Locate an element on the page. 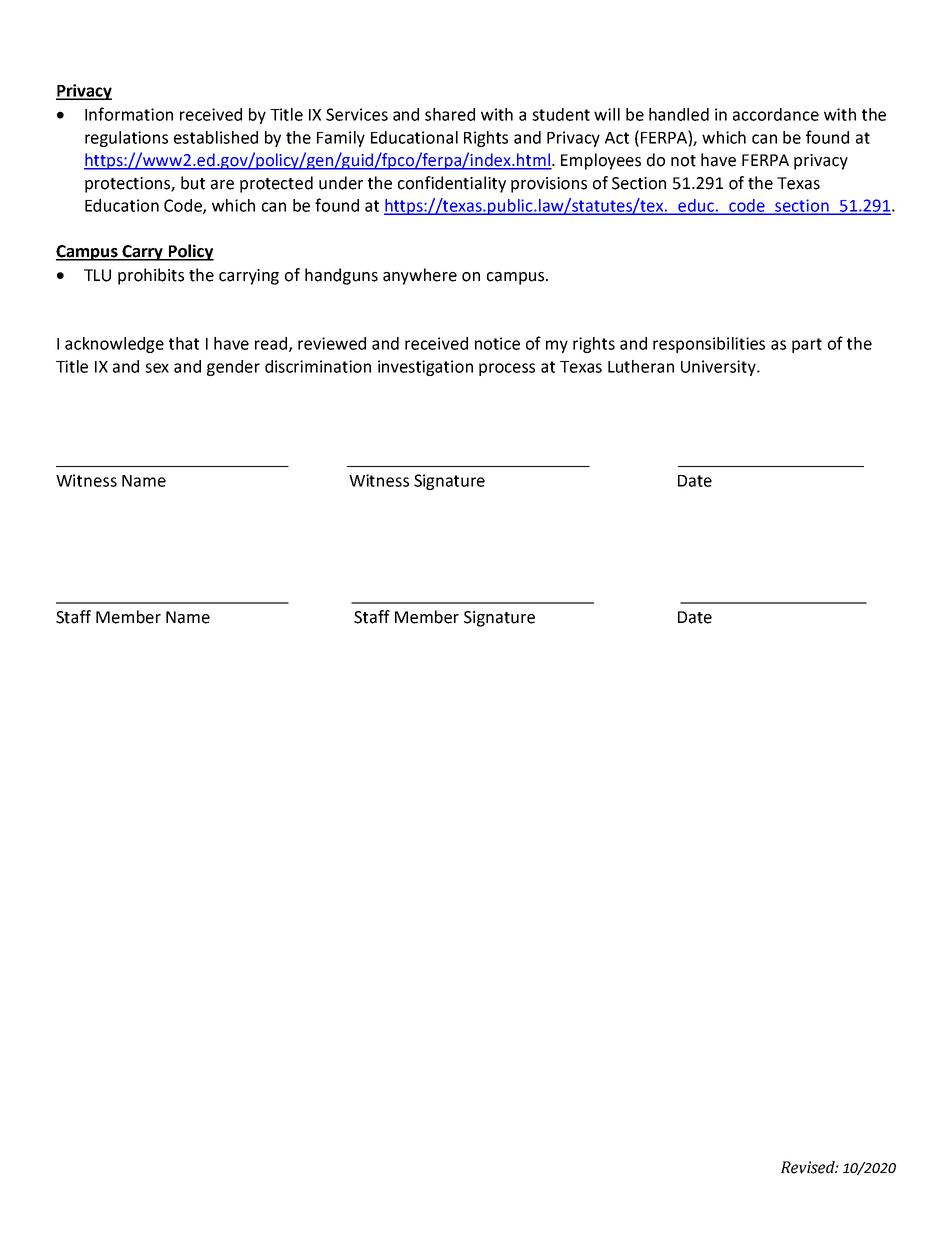  gender is located at coordinates (233, 368).
